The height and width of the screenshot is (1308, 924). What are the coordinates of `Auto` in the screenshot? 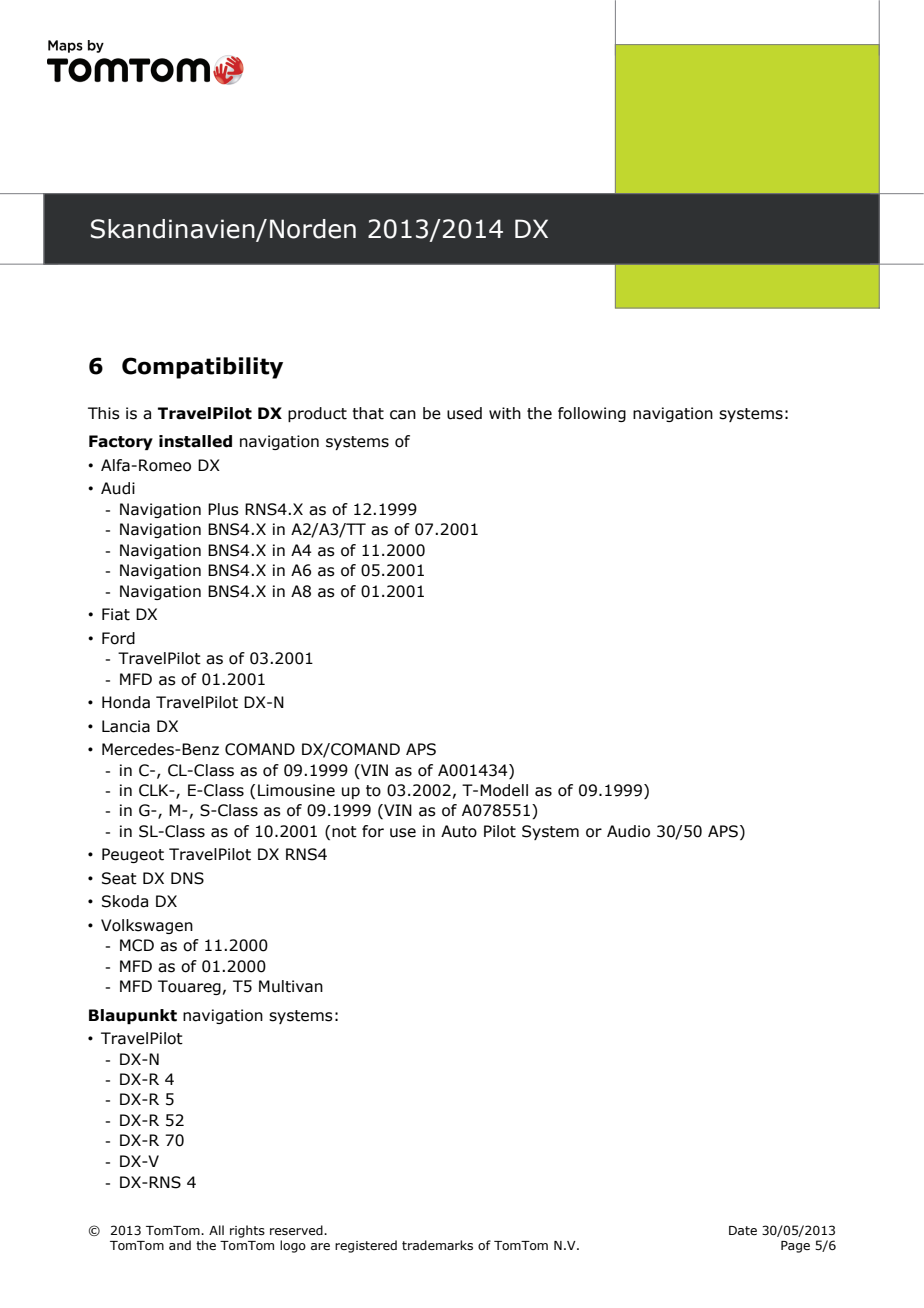 It's located at (459, 831).
